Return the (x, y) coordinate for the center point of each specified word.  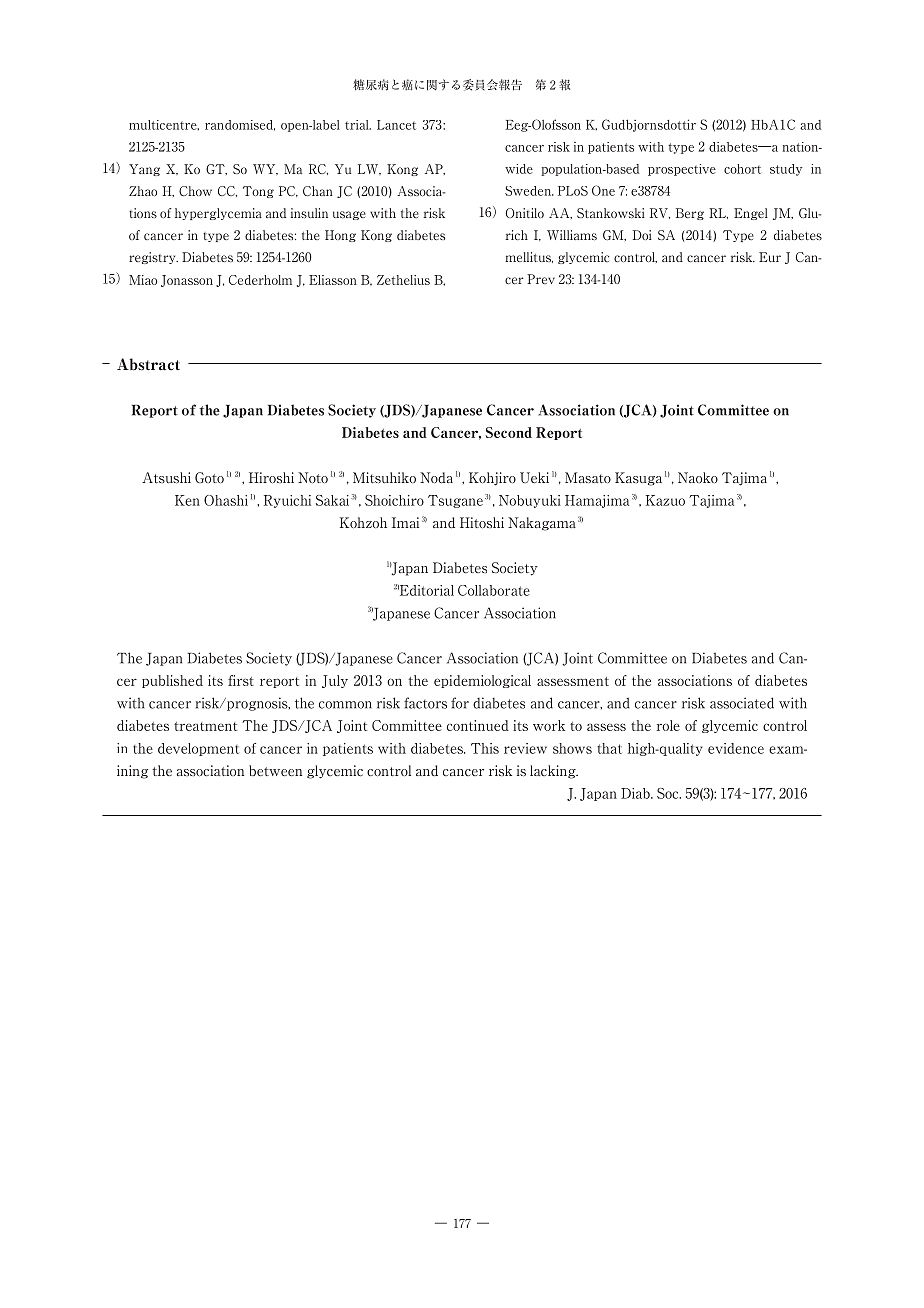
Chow (195, 191)
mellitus (529, 257)
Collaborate (494, 590)
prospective (682, 170)
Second (508, 432)
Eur (770, 257)
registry (153, 258)
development (198, 749)
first (241, 680)
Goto (209, 477)
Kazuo (665, 500)
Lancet (396, 125)
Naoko (698, 477)
